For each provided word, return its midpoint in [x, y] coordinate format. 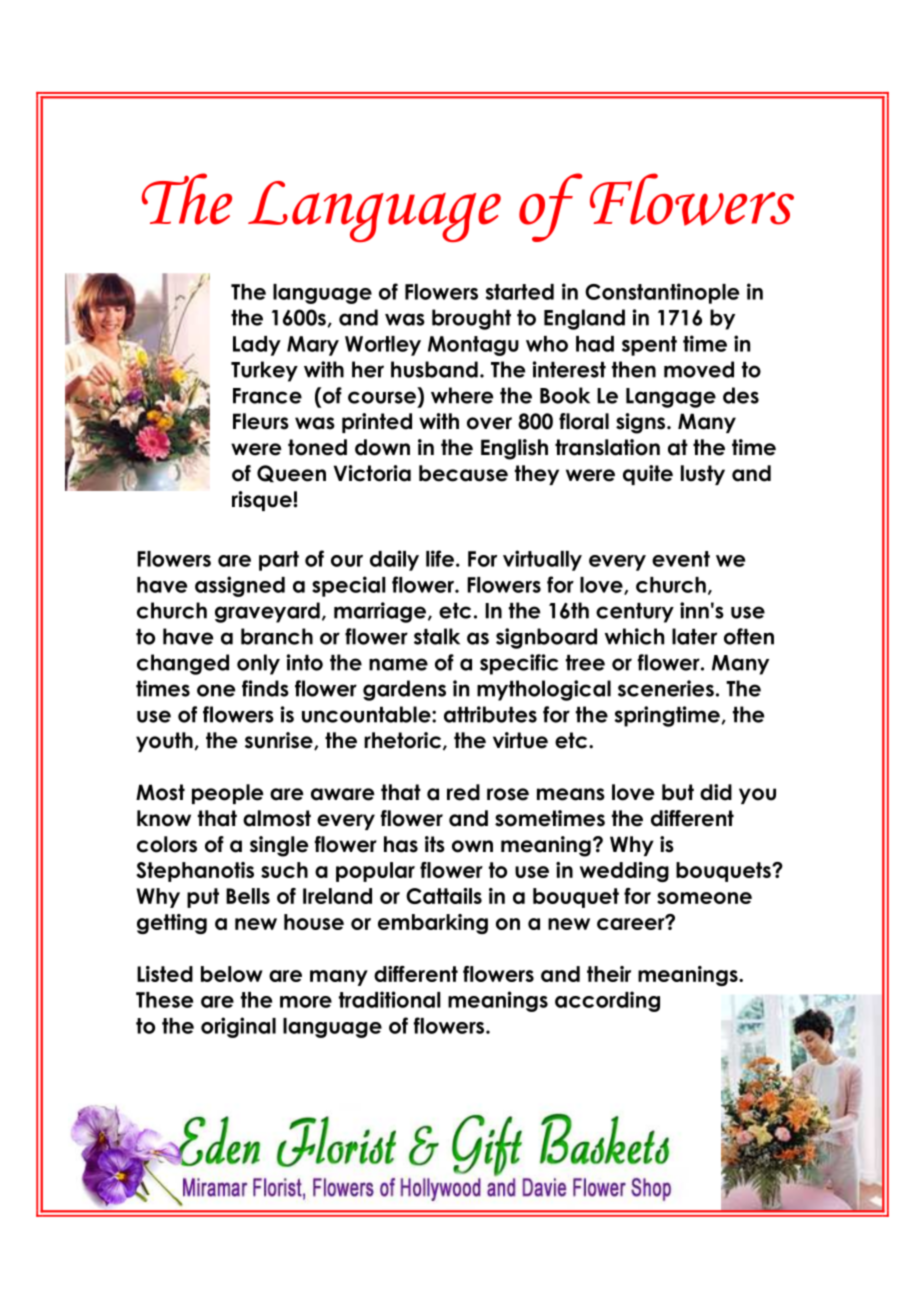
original [238, 1027]
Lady [257, 346]
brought [471, 319]
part [279, 561]
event [681, 559]
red [463, 792]
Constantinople [662, 293]
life [441, 558]
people [228, 794]
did [716, 792]
